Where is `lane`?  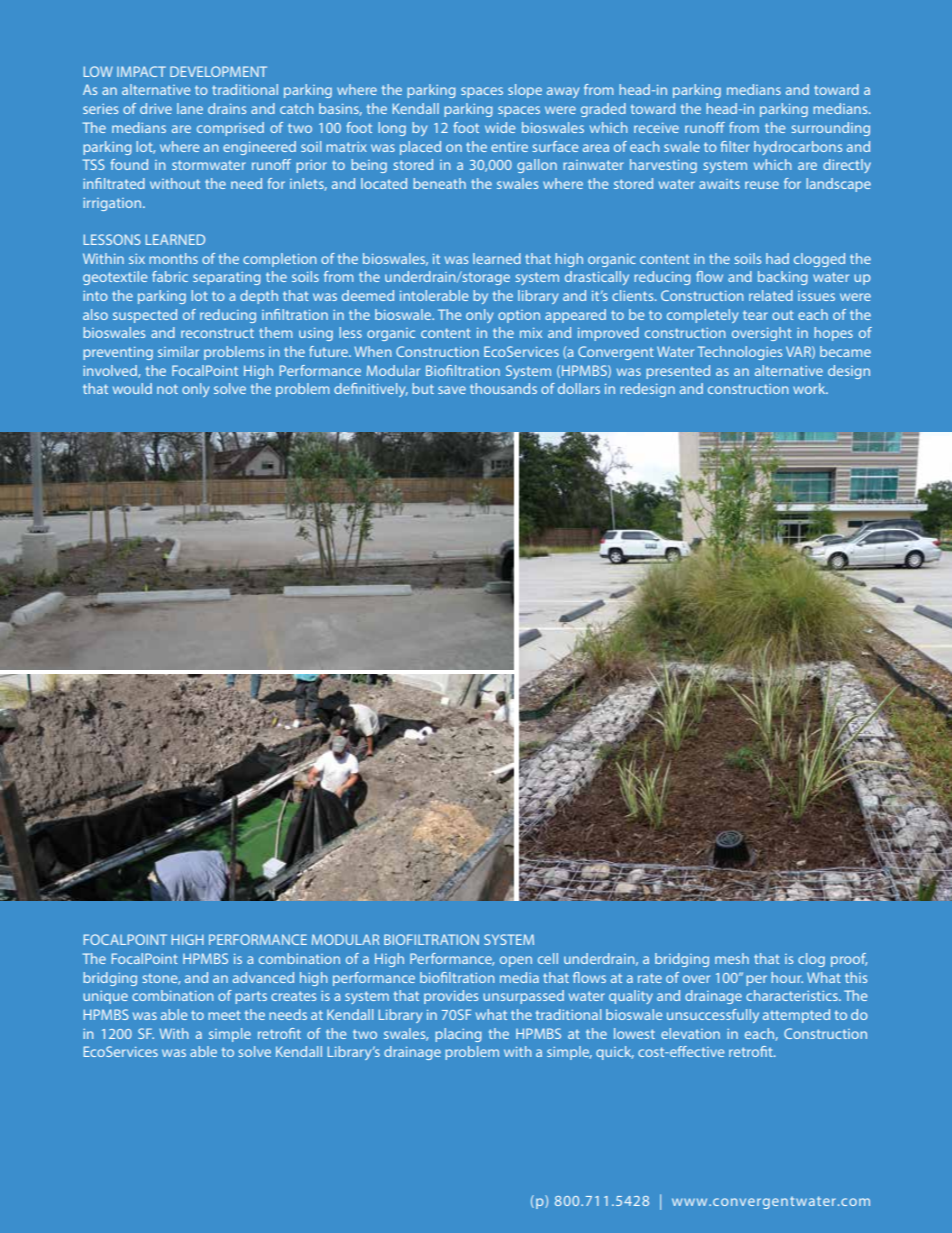 lane is located at coordinates (190, 108).
